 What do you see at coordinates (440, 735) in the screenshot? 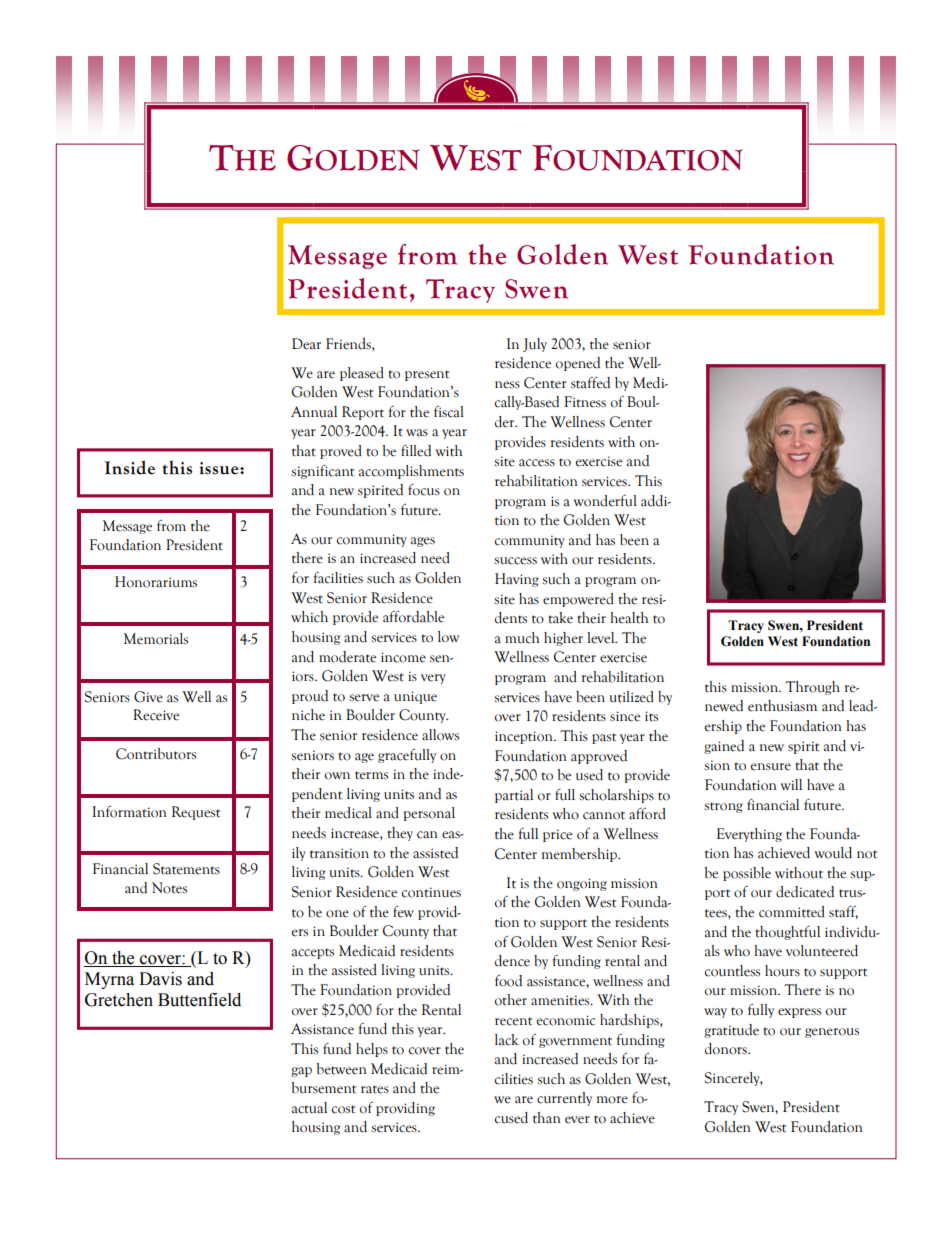
I see `allows` at bounding box center [440, 735].
